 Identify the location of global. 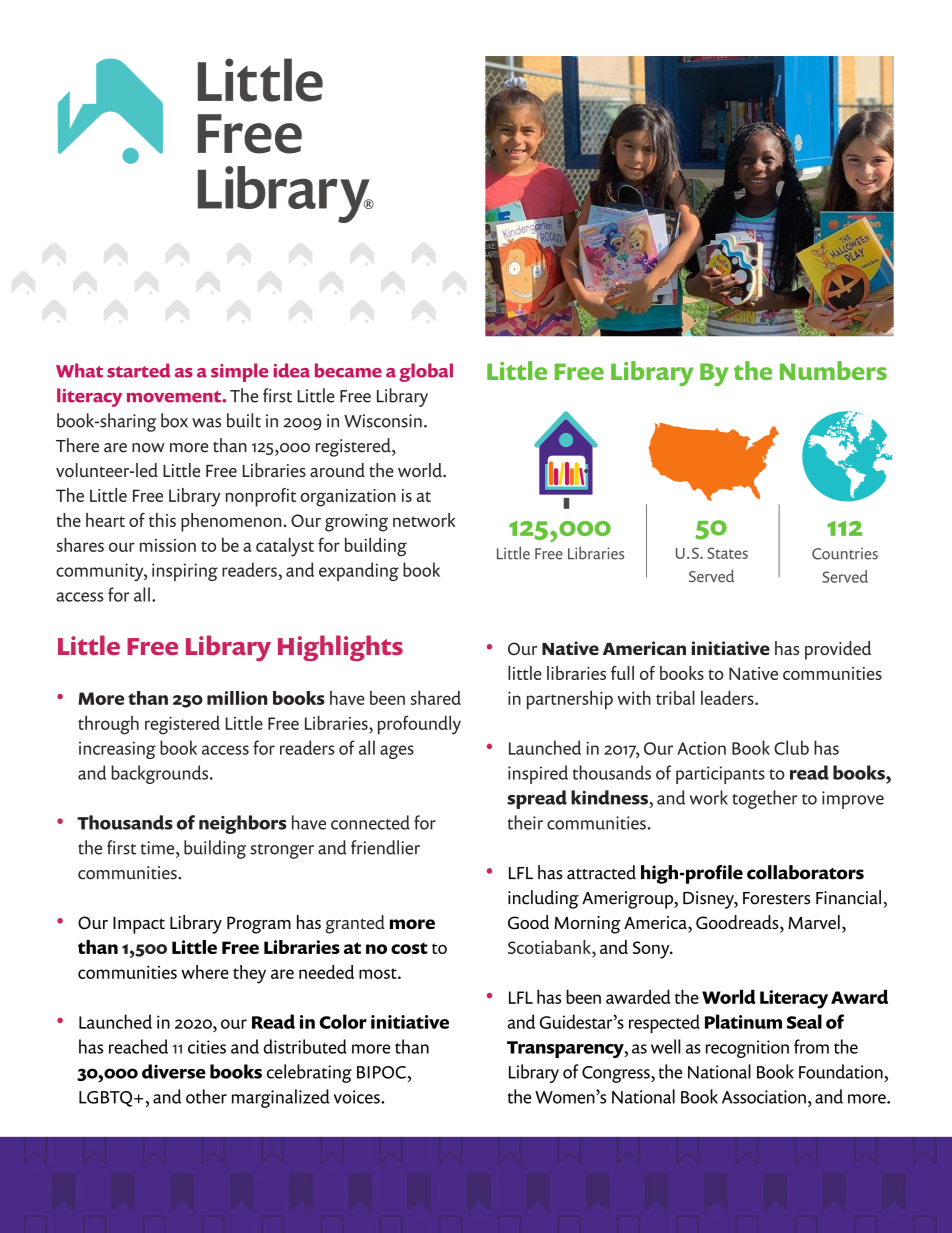
(426, 372).
